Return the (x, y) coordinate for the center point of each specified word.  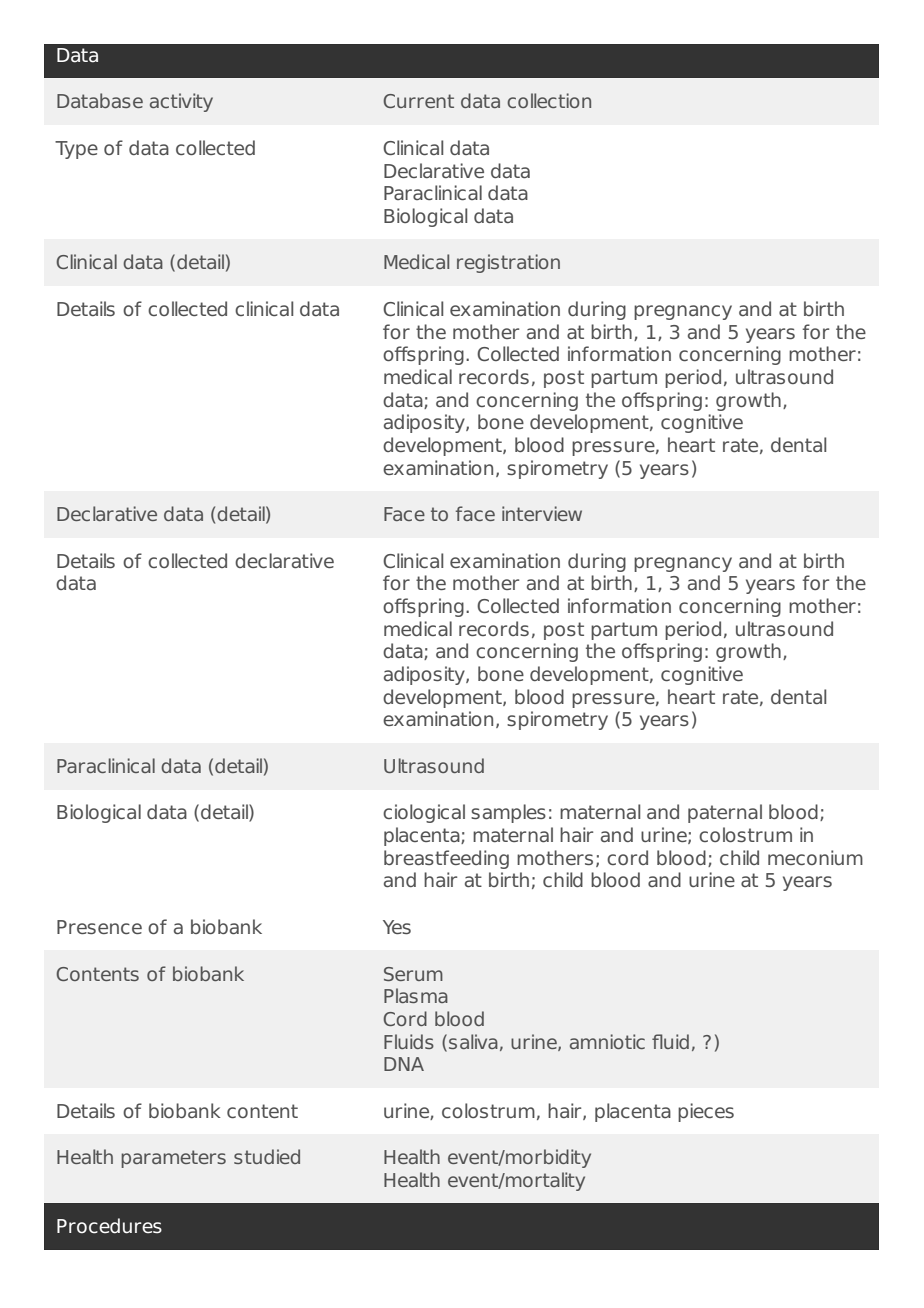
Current (418, 101)
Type (76, 150)
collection (549, 100)
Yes (397, 927)
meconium (815, 857)
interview (542, 513)
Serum (413, 974)
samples (508, 813)
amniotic (607, 1041)
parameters (173, 1159)
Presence (99, 927)
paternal (725, 813)
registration (508, 263)
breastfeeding (446, 859)
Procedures (109, 1226)
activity (181, 102)
